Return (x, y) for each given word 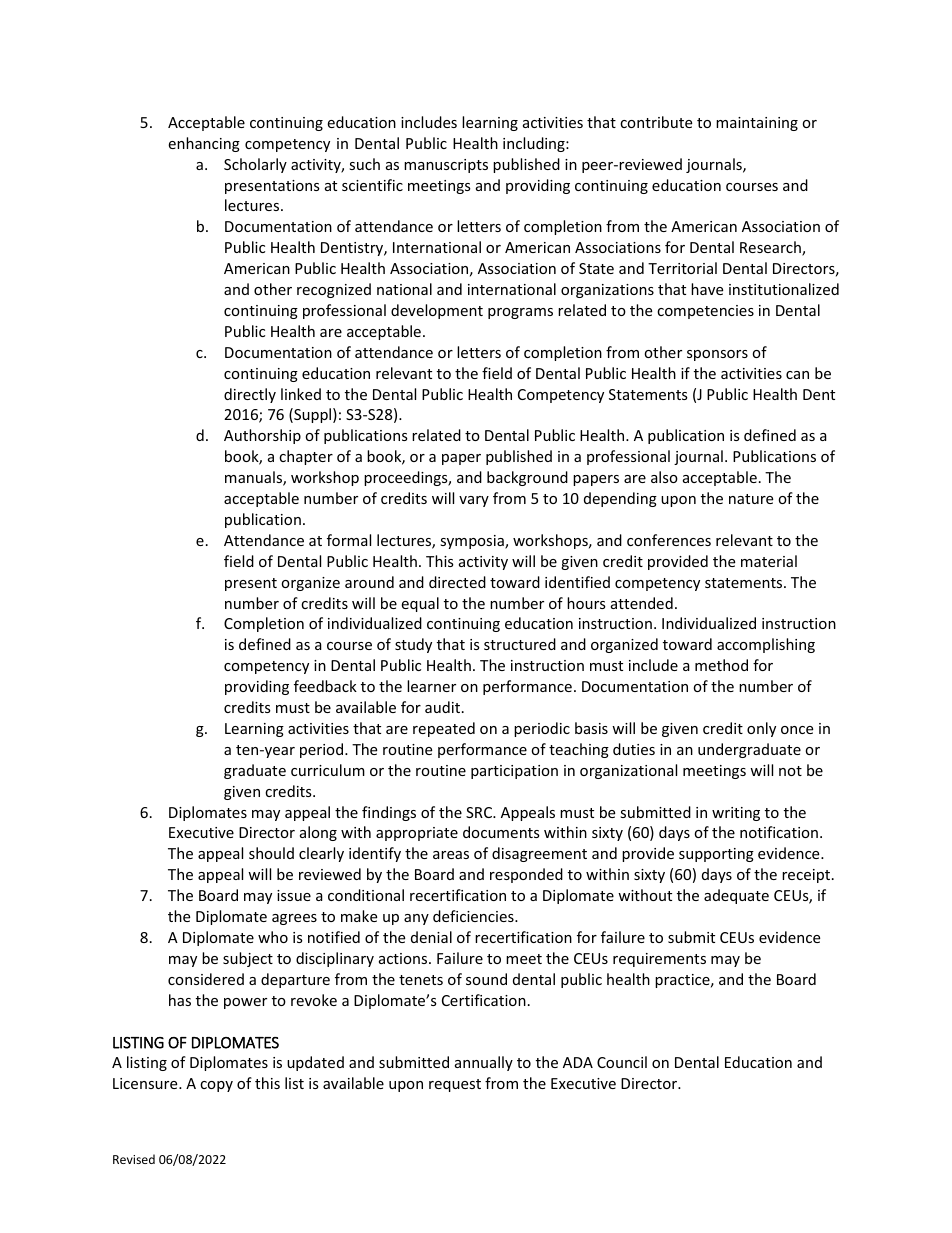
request (455, 1085)
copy (216, 1086)
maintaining (757, 124)
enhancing (204, 144)
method (721, 665)
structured (520, 644)
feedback (325, 686)
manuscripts (446, 166)
